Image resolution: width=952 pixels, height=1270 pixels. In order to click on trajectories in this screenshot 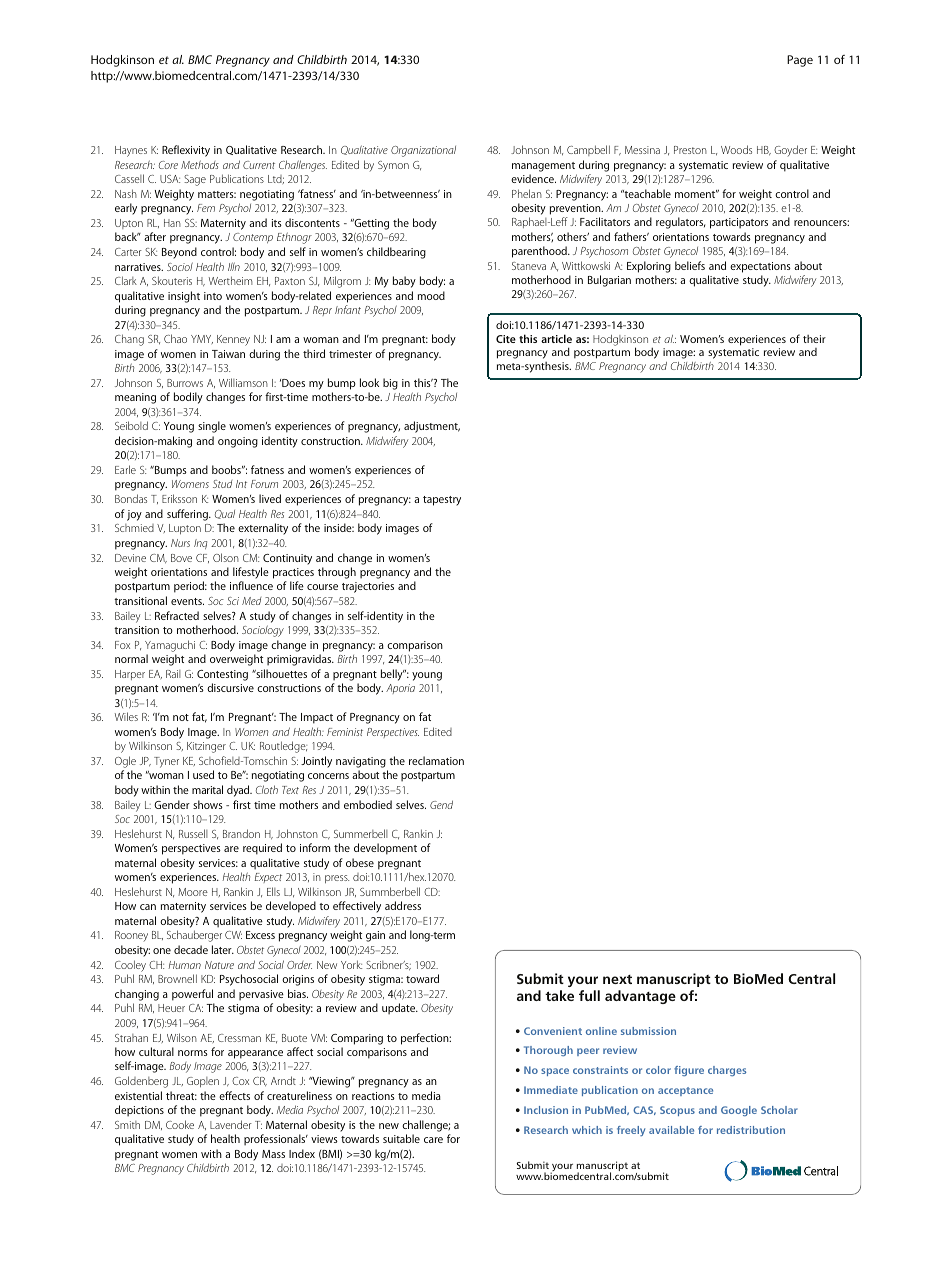, I will do `click(368, 587)`.
